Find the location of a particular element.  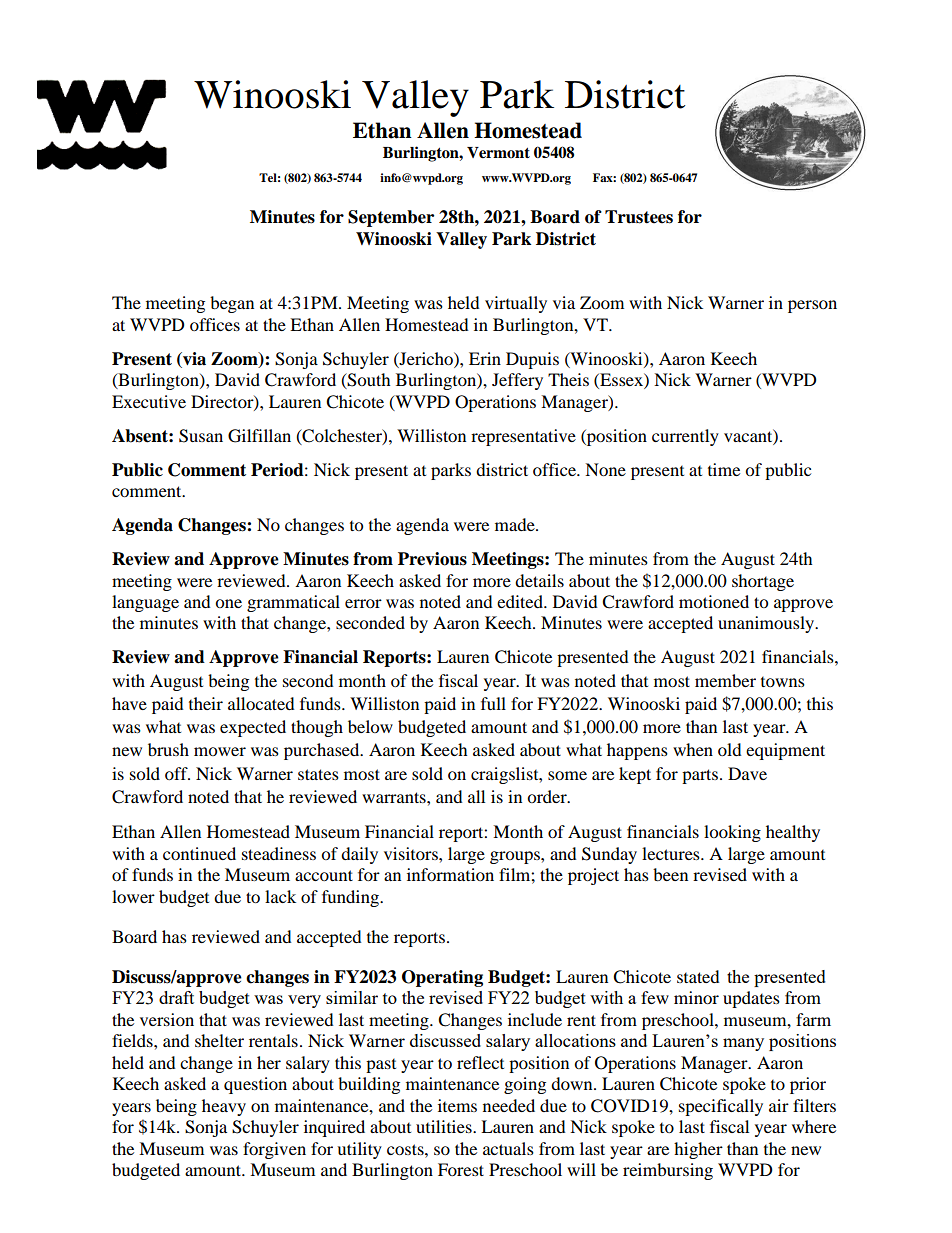

Vermont is located at coordinates (498, 152).
